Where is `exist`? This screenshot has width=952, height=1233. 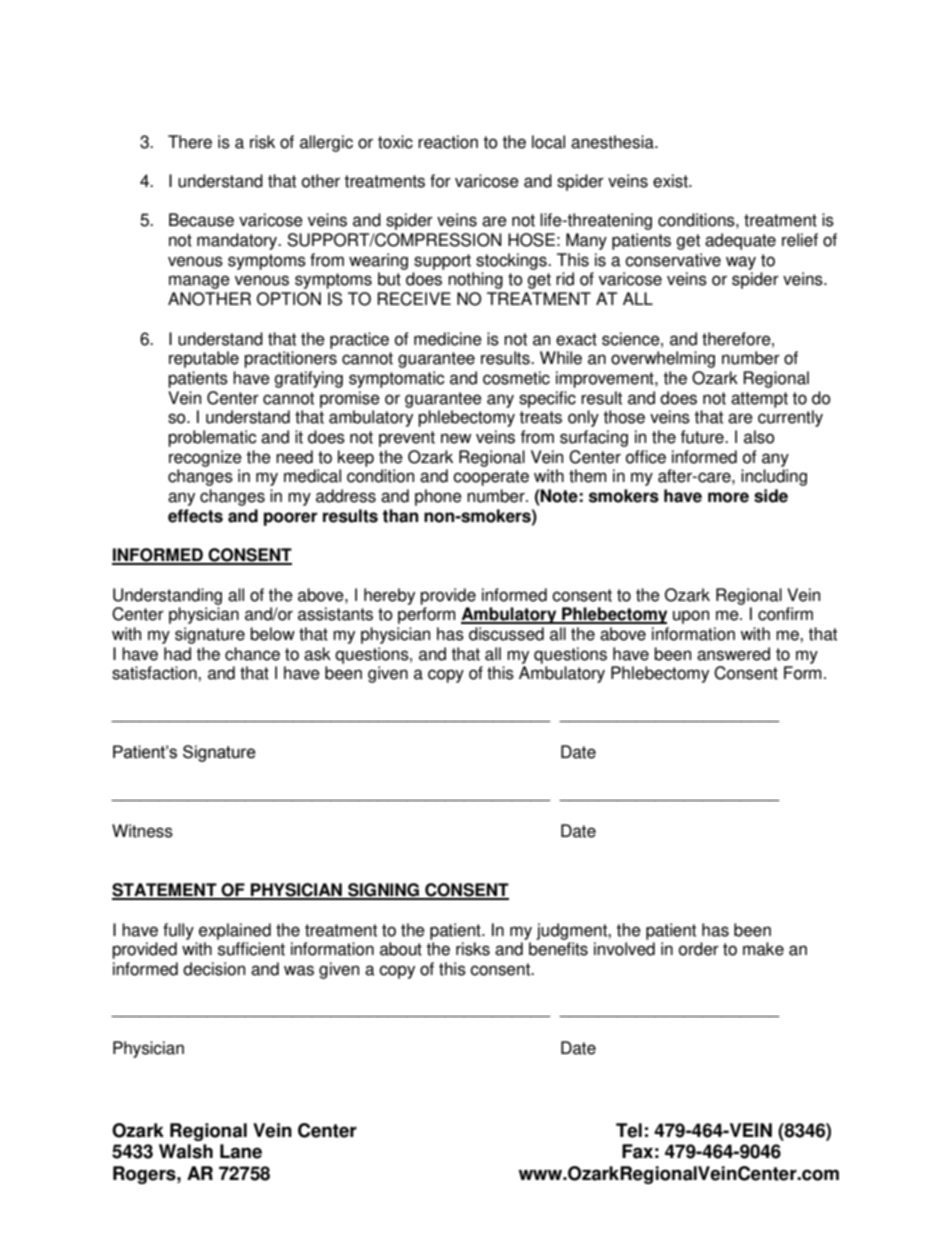 exist is located at coordinates (671, 181).
